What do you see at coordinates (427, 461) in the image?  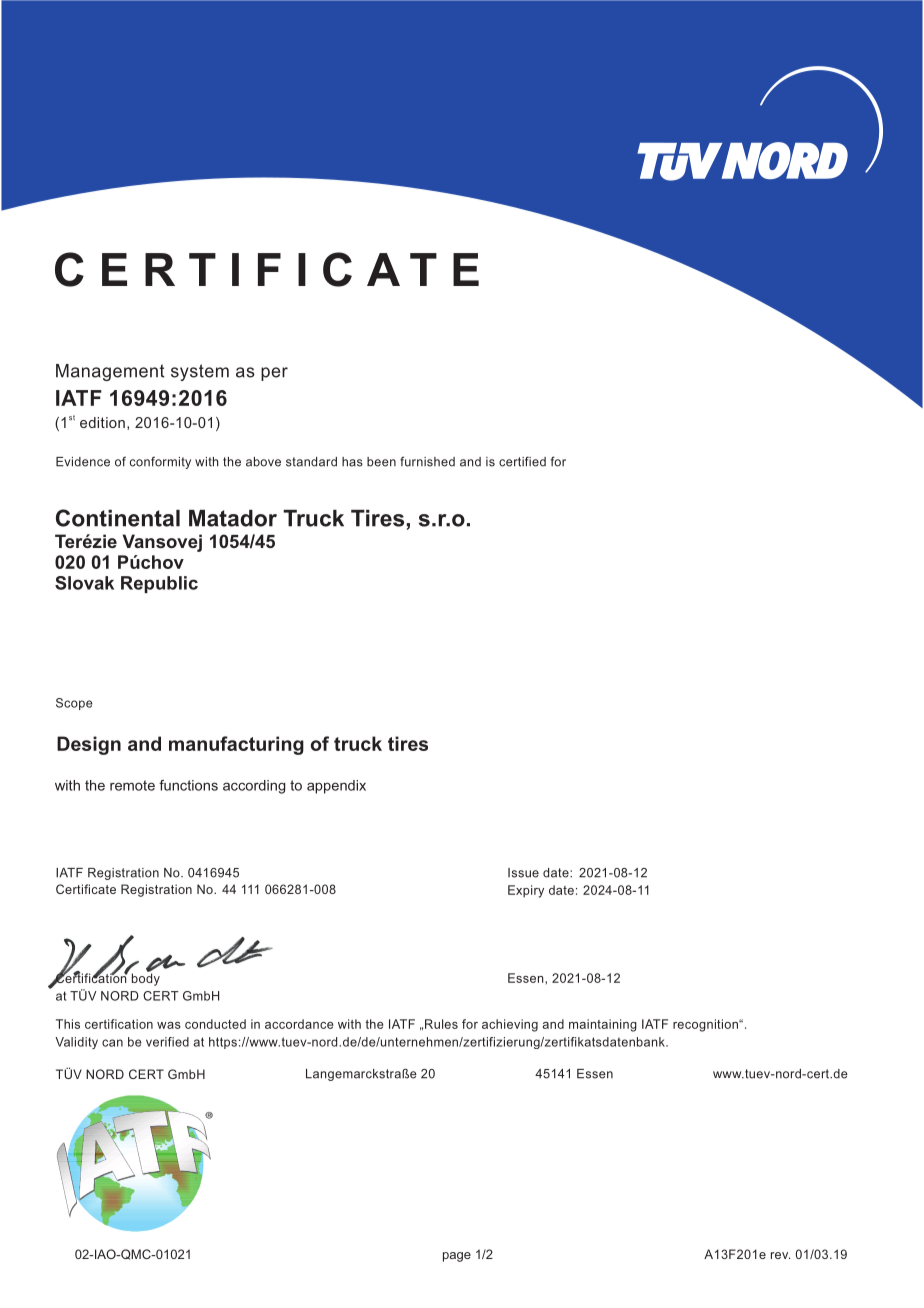 I see `furnished` at bounding box center [427, 461].
